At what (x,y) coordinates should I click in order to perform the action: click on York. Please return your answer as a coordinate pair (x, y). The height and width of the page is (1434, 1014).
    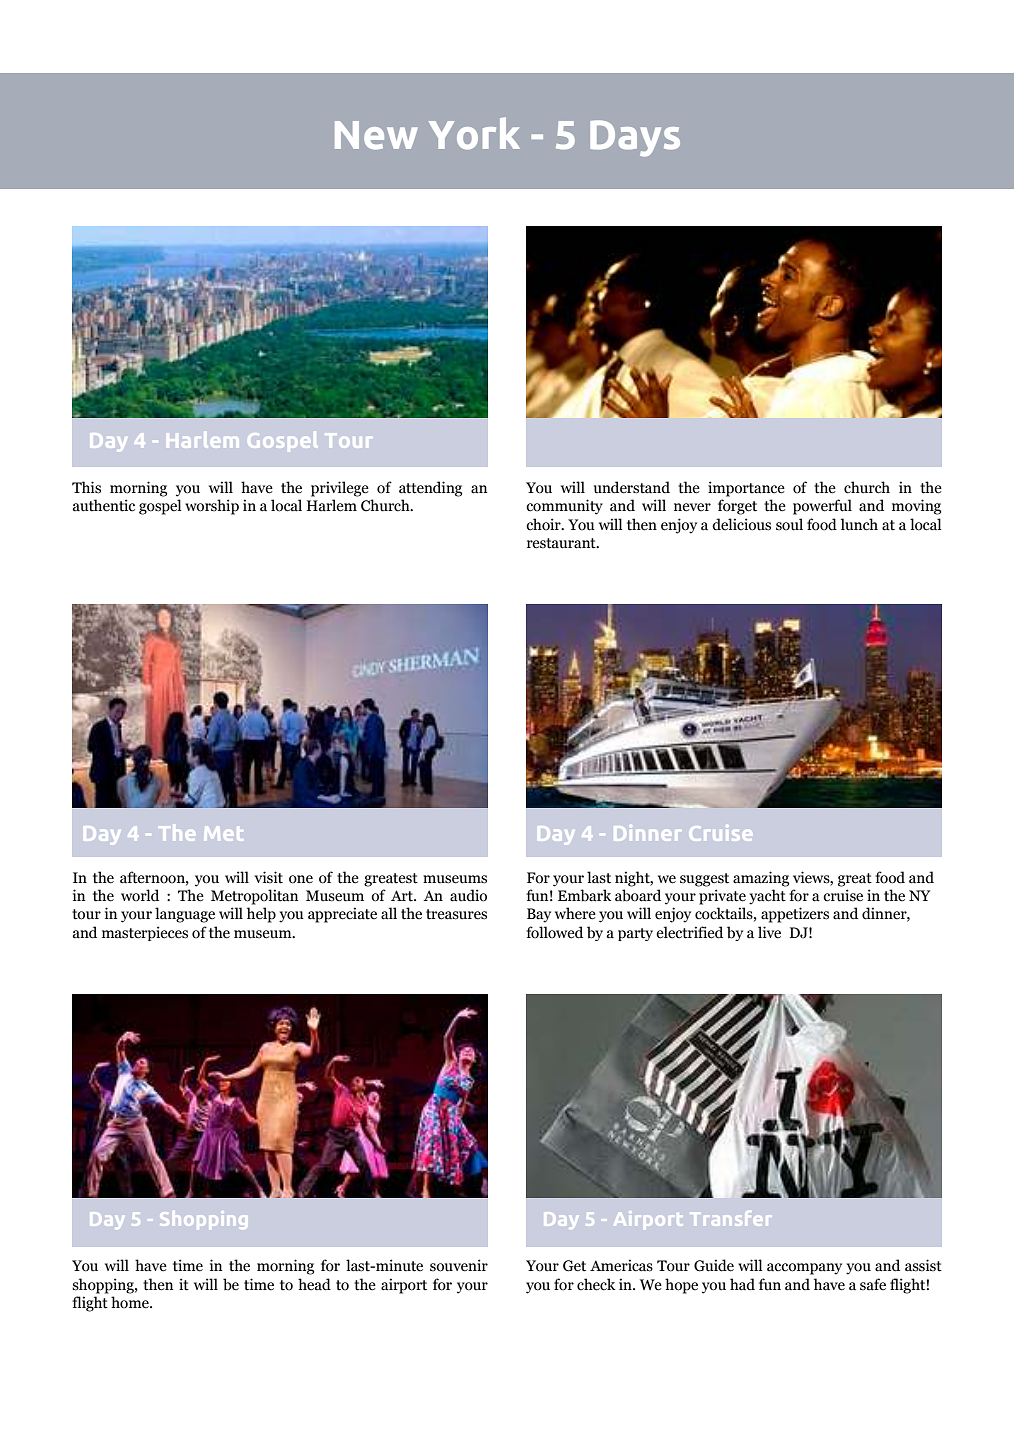
    Looking at the image, I should click on (474, 133).
